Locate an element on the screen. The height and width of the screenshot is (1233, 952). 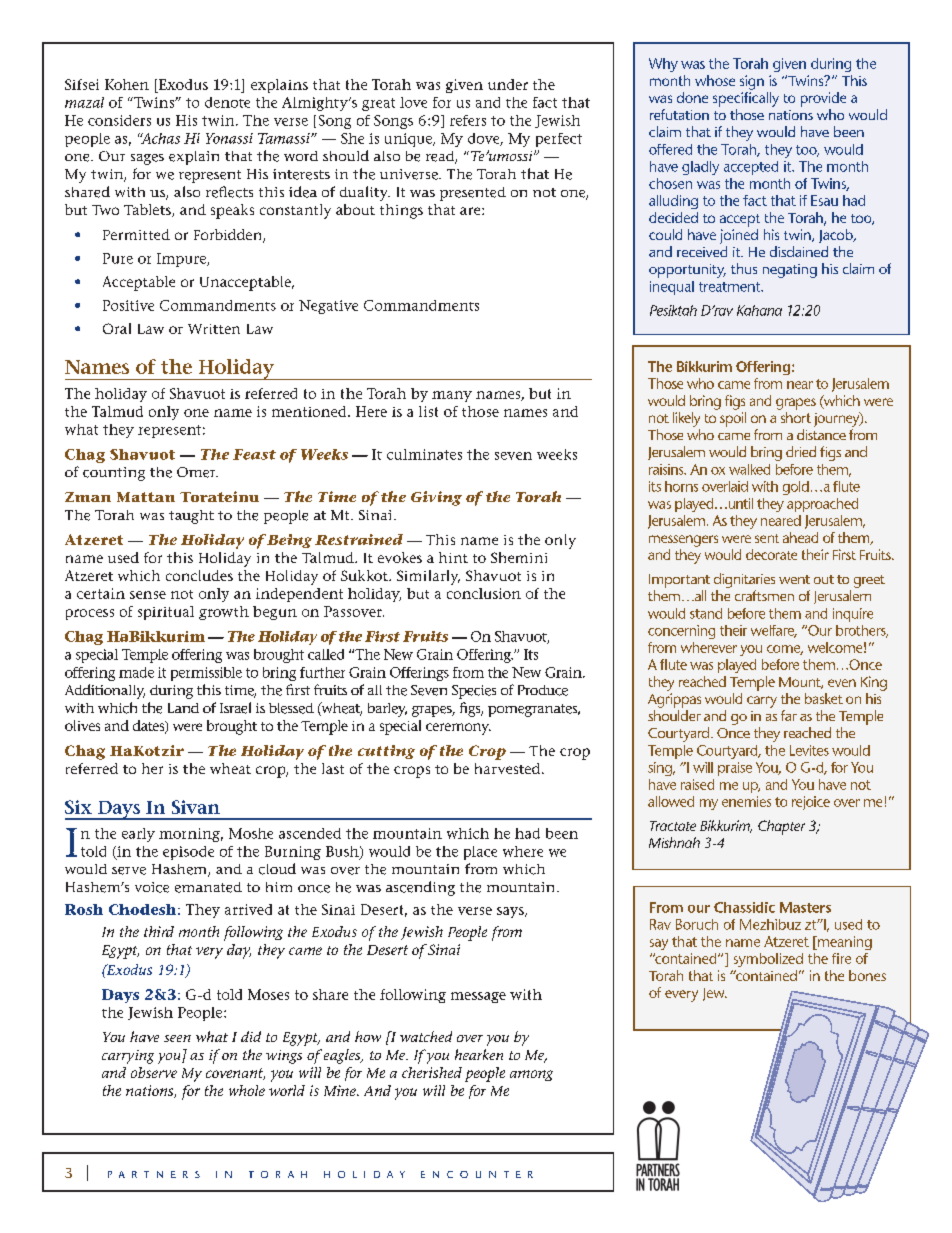
hearken is located at coordinates (479, 1054).
